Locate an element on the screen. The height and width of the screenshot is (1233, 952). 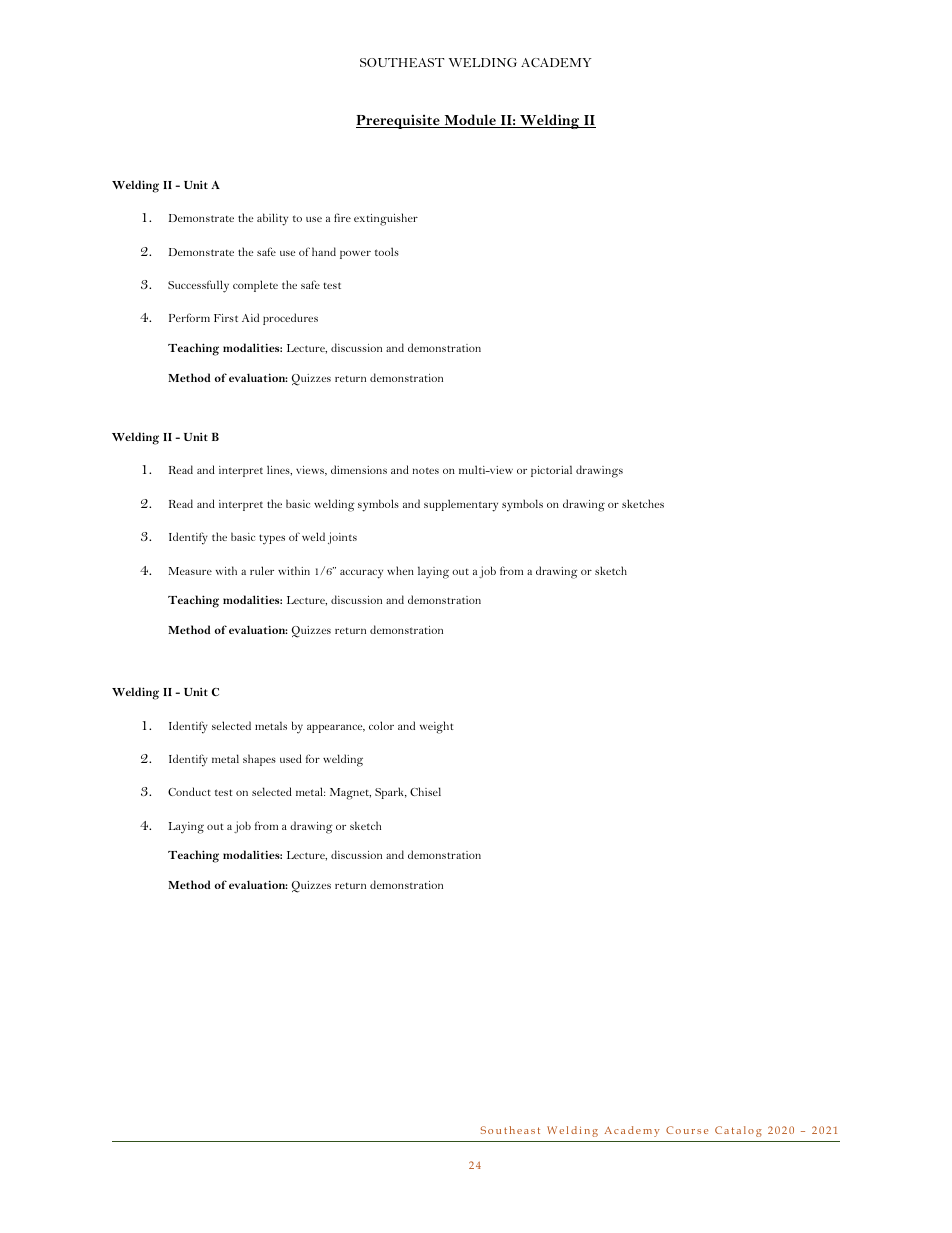
ruler is located at coordinates (262, 570).
